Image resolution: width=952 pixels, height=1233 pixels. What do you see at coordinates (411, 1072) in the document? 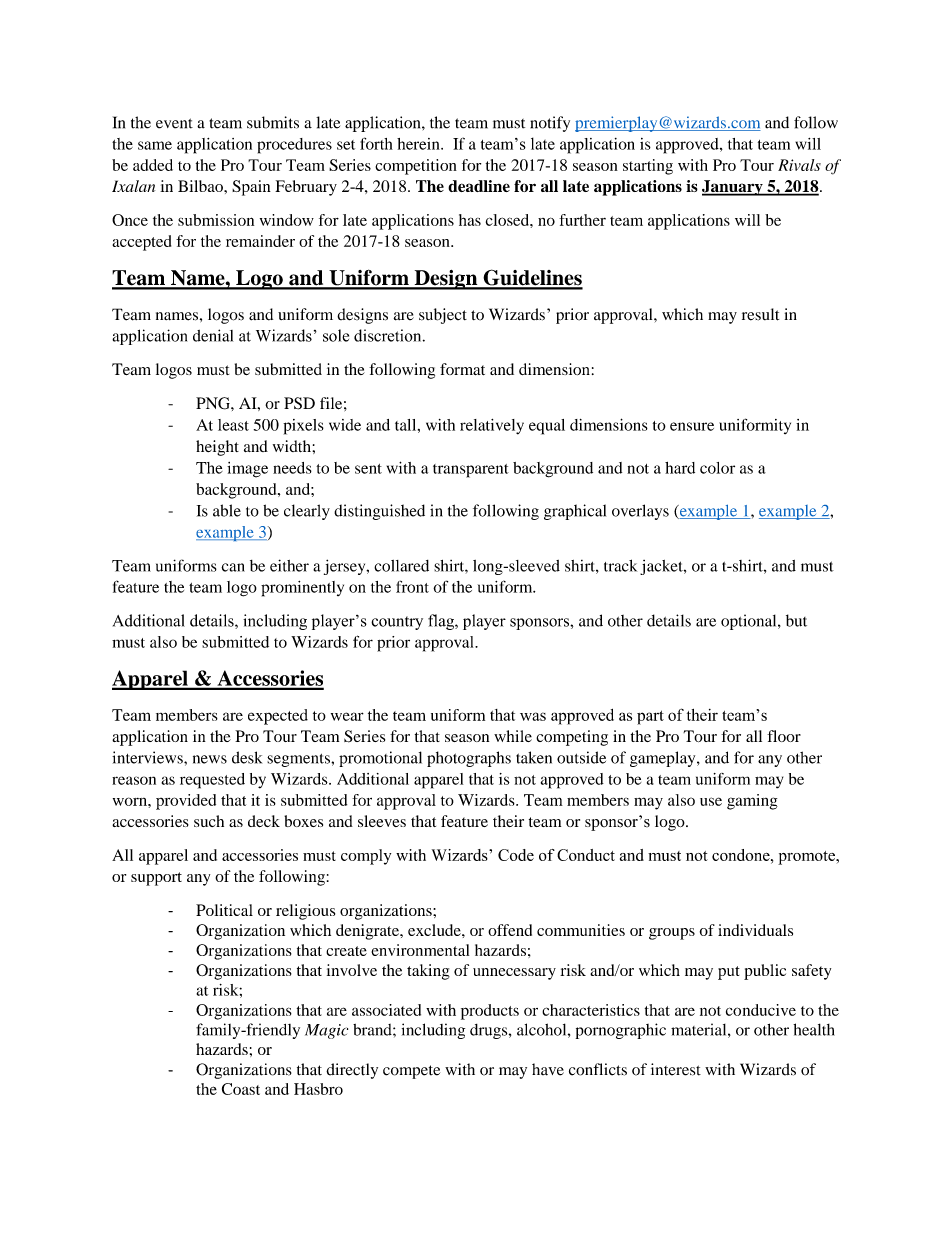
I see `compete` at bounding box center [411, 1072].
